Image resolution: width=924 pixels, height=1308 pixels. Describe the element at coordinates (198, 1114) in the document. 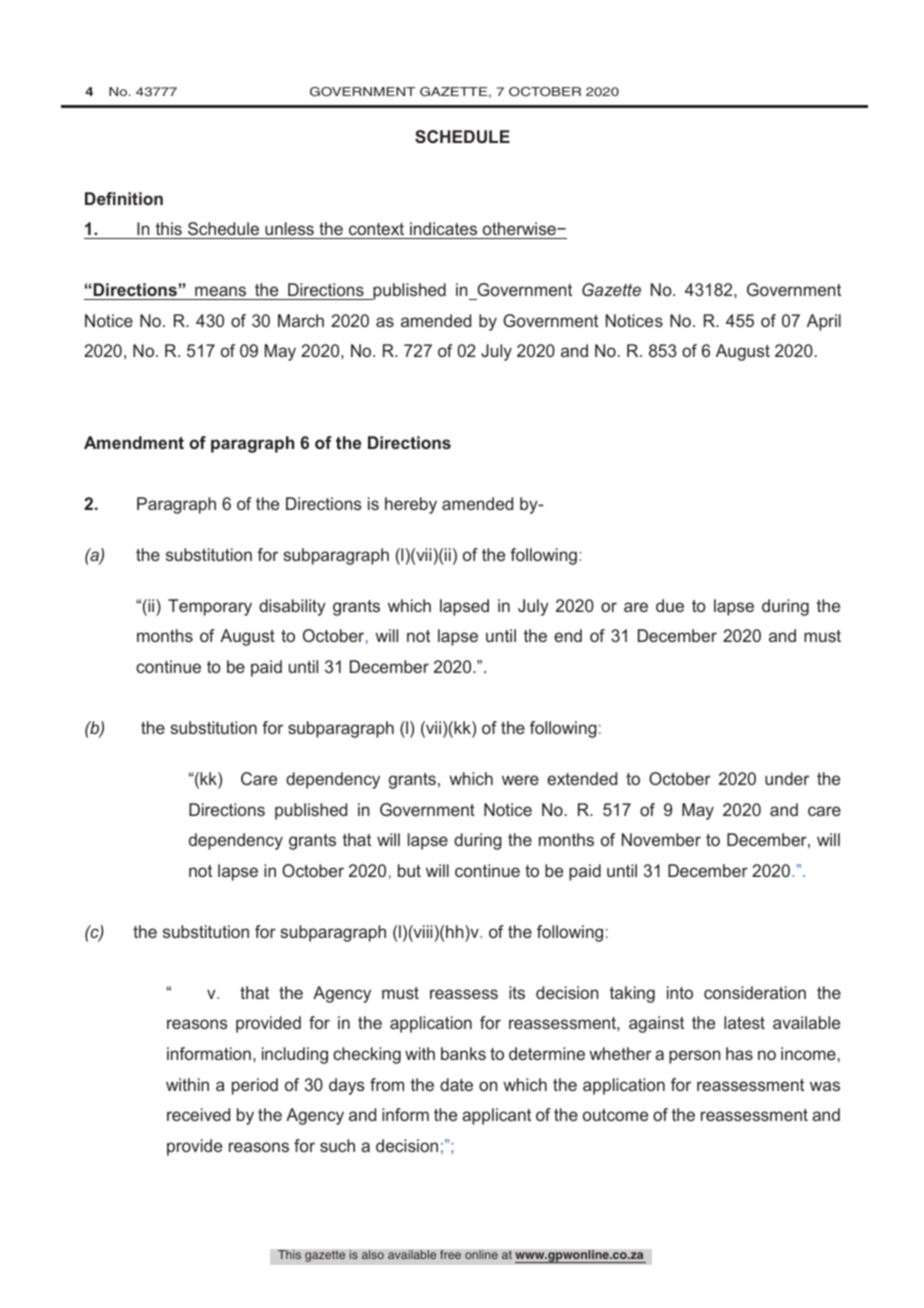

I see `received` at that location.
